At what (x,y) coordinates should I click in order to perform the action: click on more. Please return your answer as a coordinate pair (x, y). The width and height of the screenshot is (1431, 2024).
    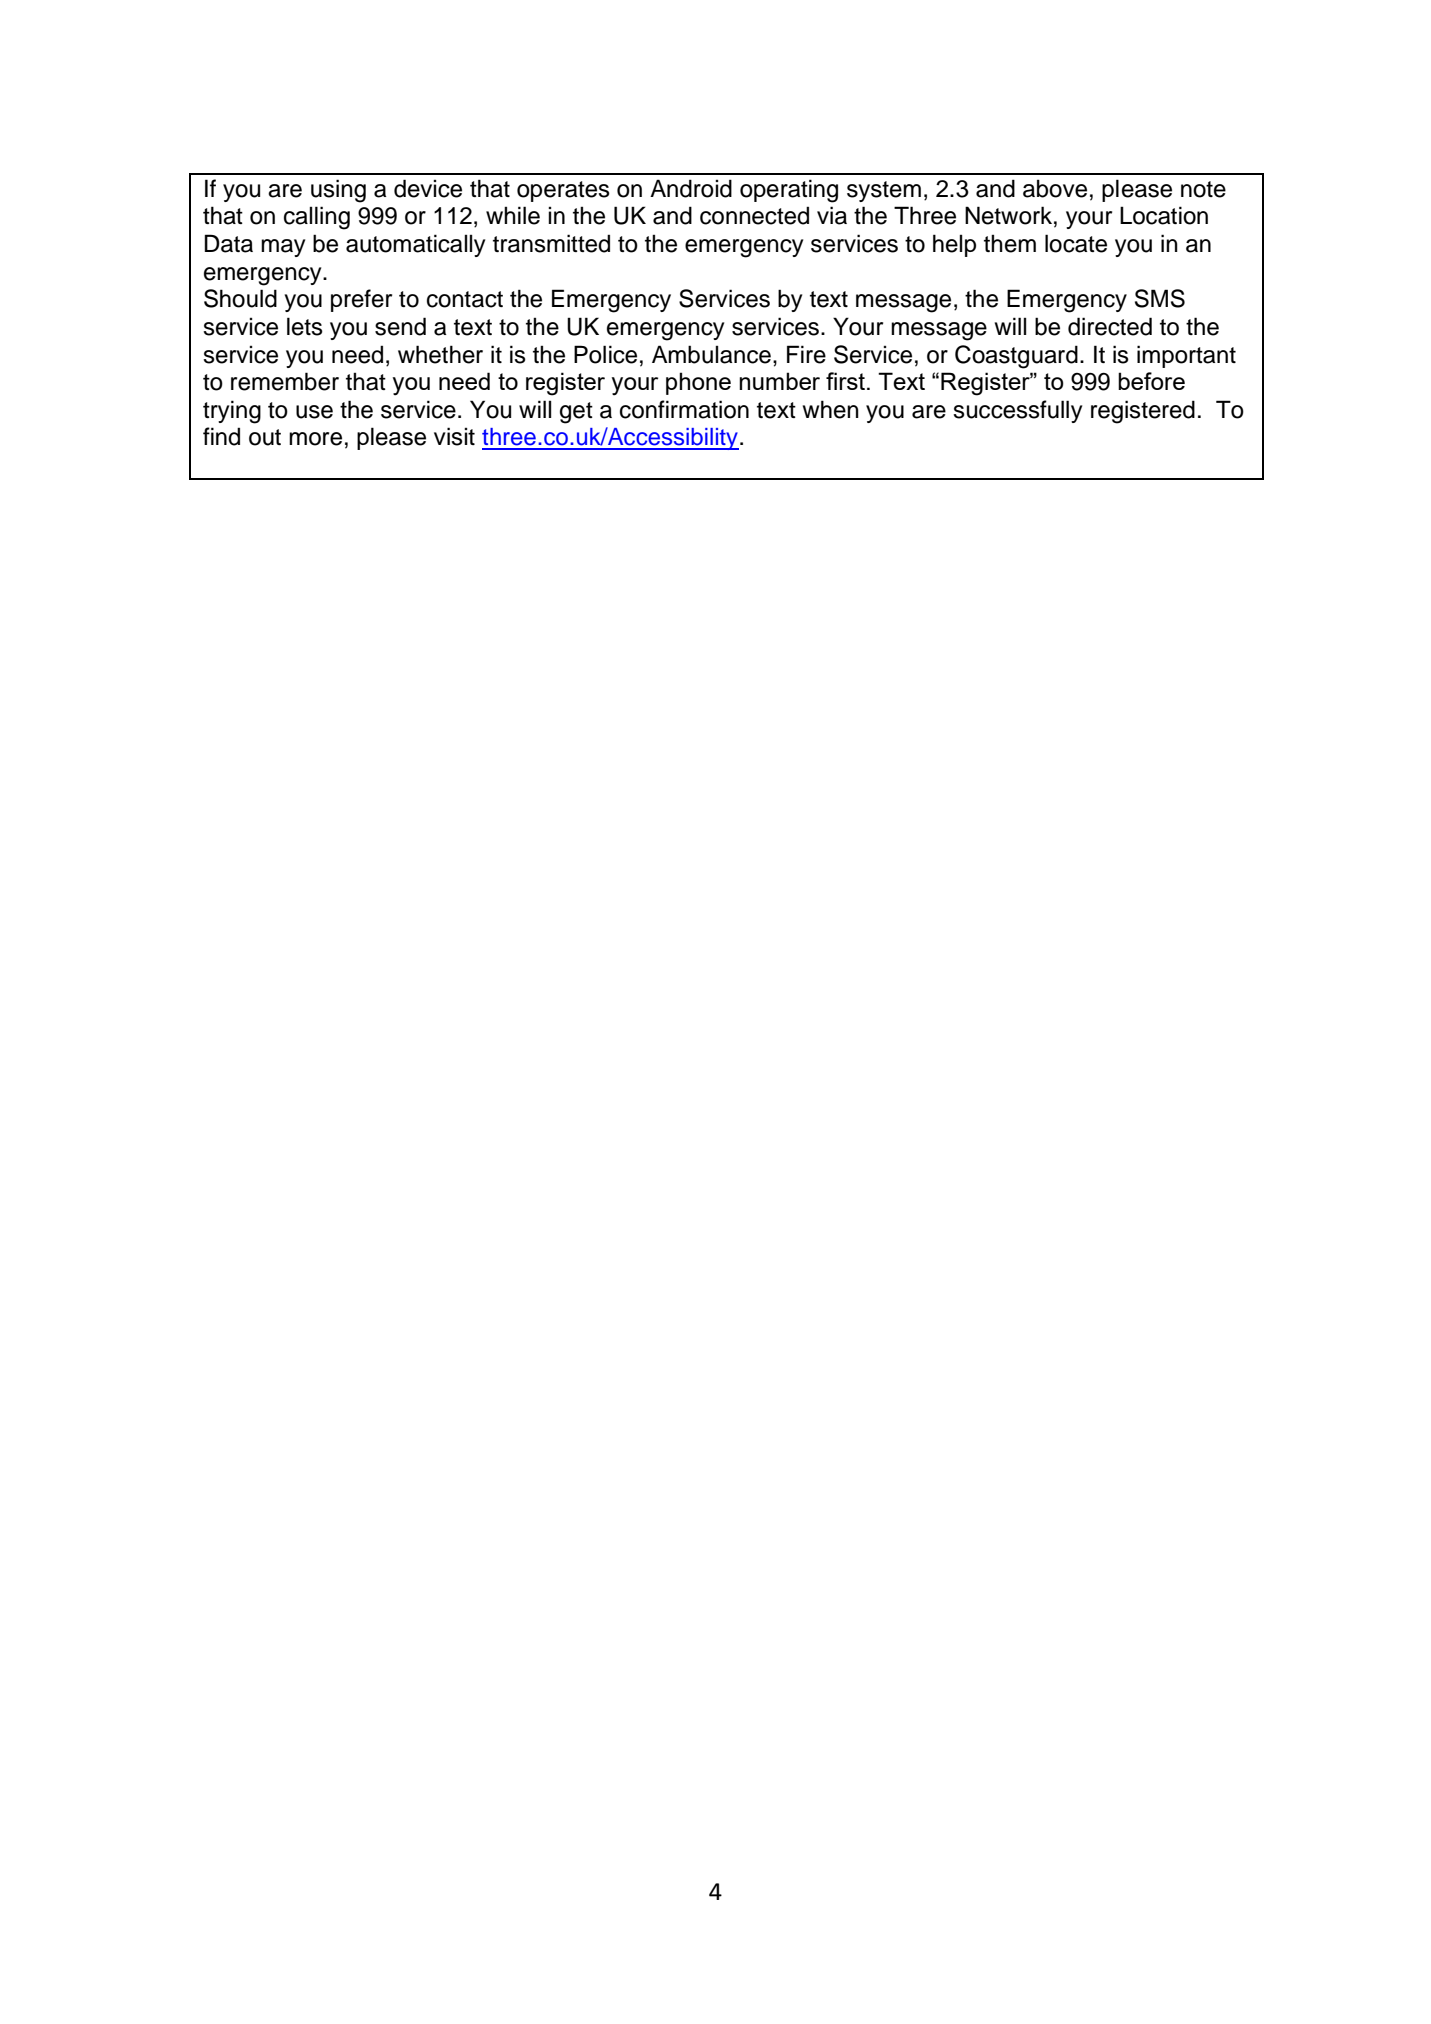
    Looking at the image, I should click on (315, 439).
